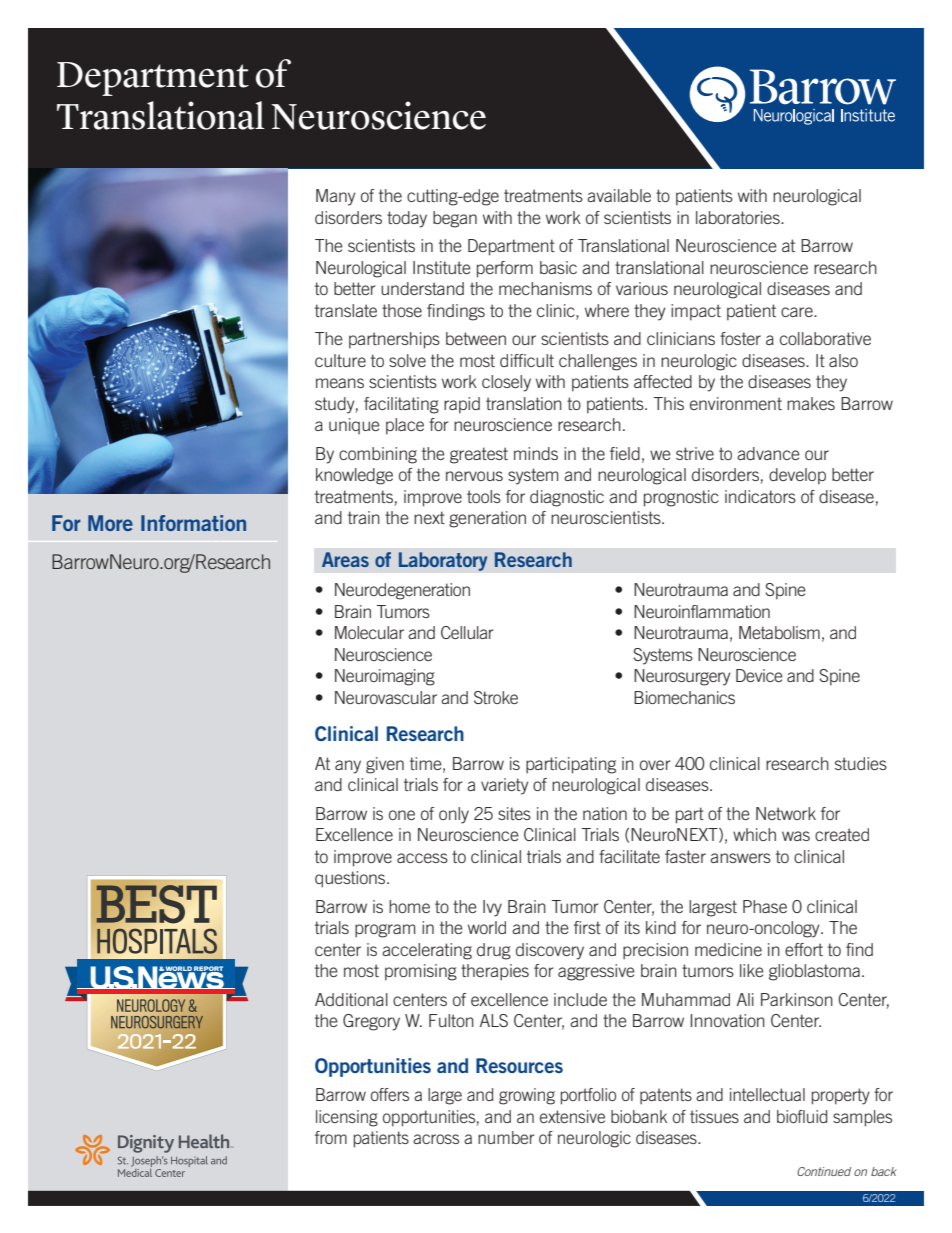 Image resolution: width=952 pixels, height=1233 pixels. What do you see at coordinates (331, 1137) in the image?
I see `from` at bounding box center [331, 1137].
